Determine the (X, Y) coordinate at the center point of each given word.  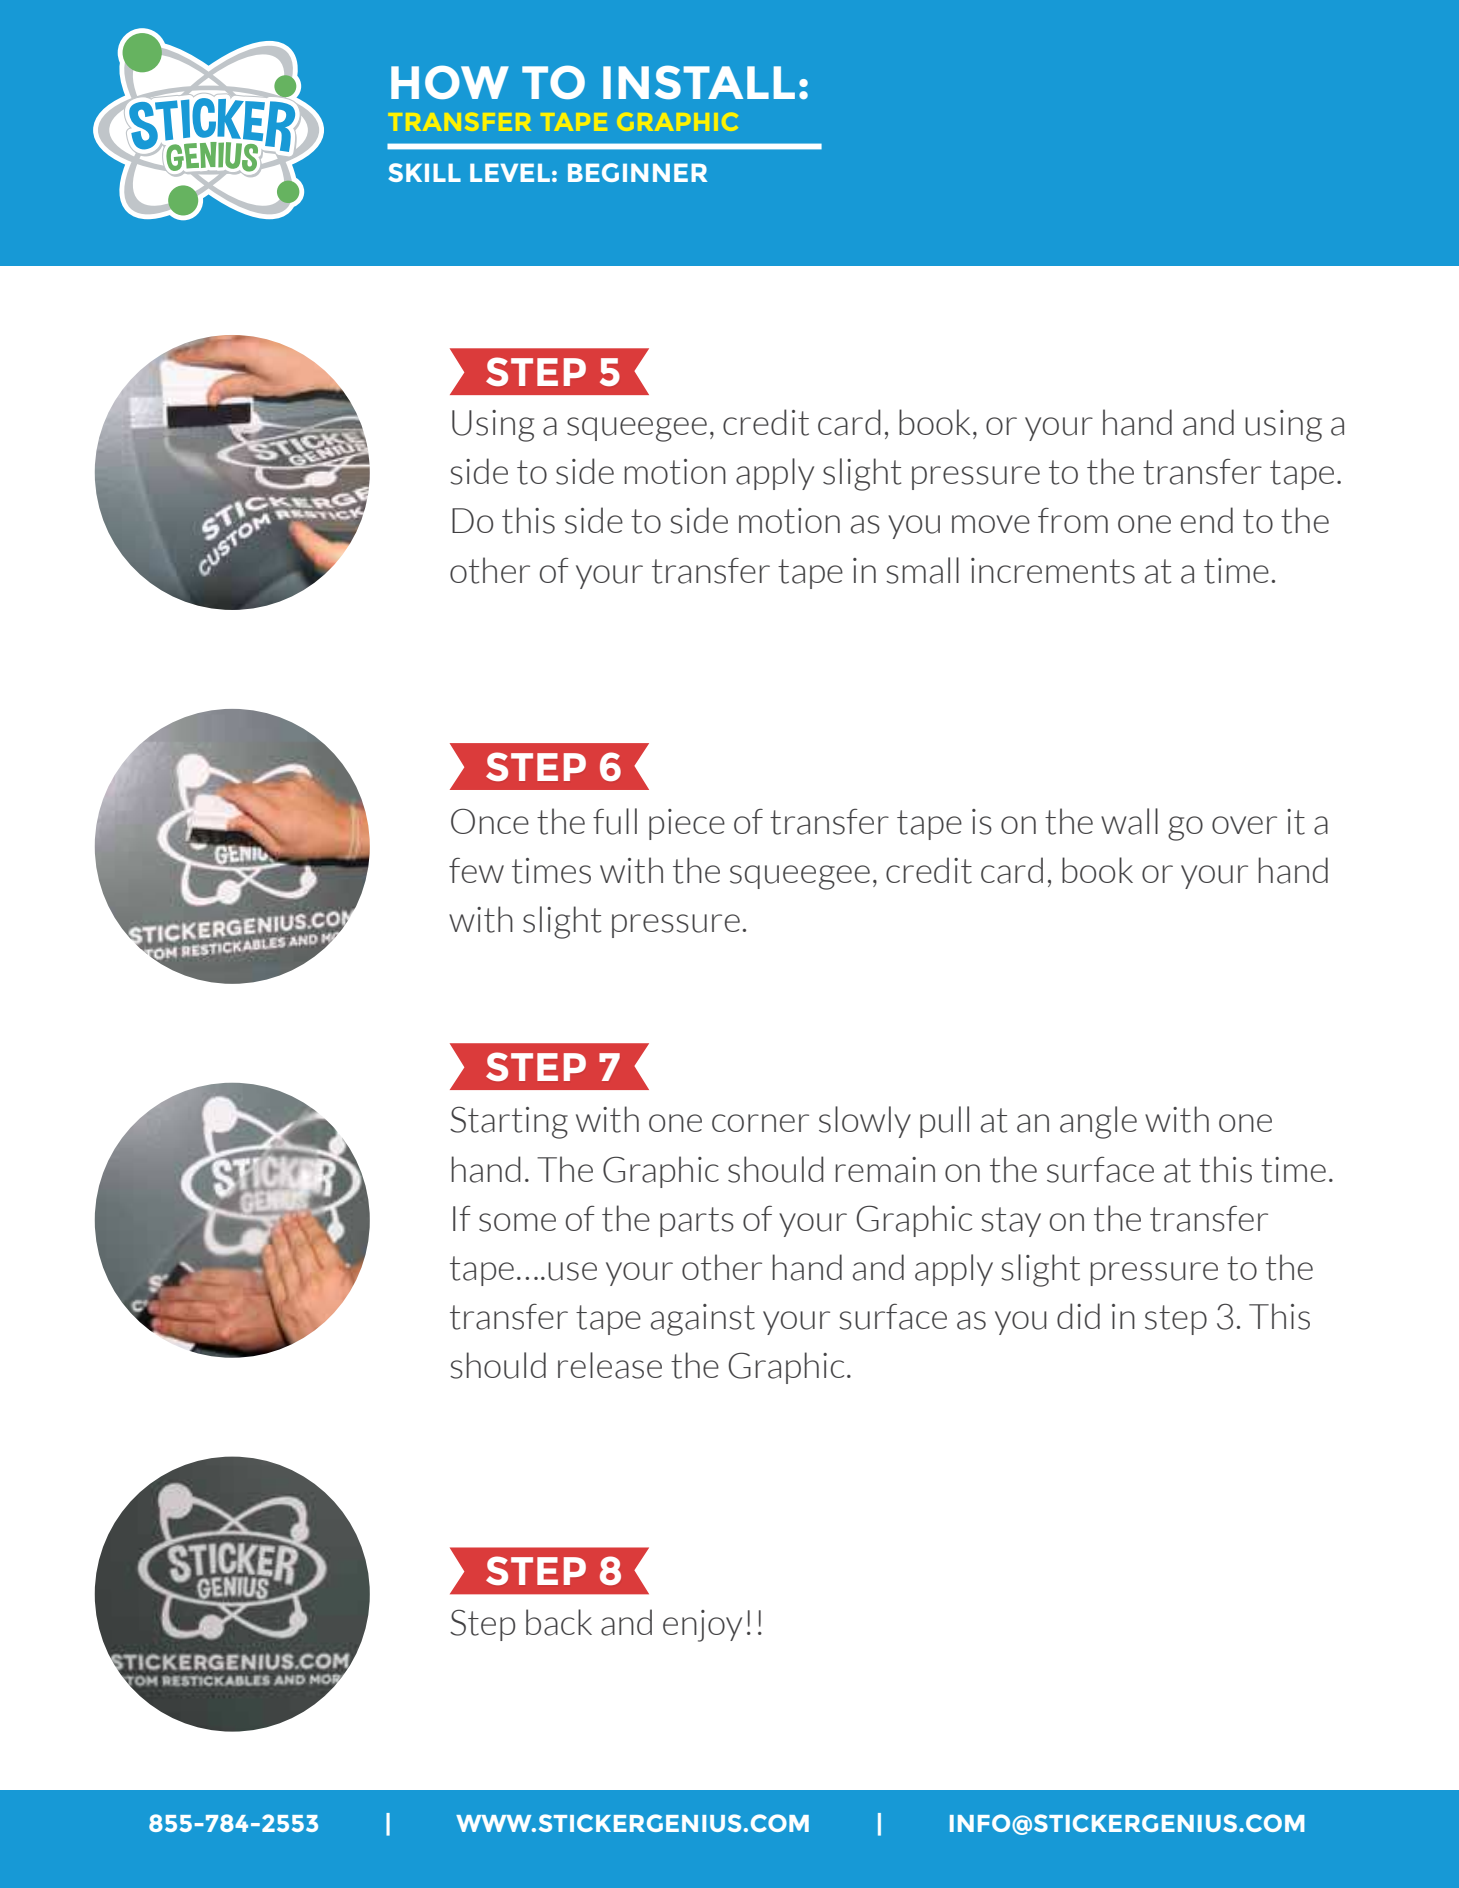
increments (1053, 571)
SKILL (424, 172)
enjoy (702, 1626)
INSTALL (699, 82)
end (1207, 520)
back (559, 1622)
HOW (450, 82)
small (922, 570)
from (1073, 520)
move (991, 524)
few (476, 870)
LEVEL (510, 172)
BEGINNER (637, 172)
